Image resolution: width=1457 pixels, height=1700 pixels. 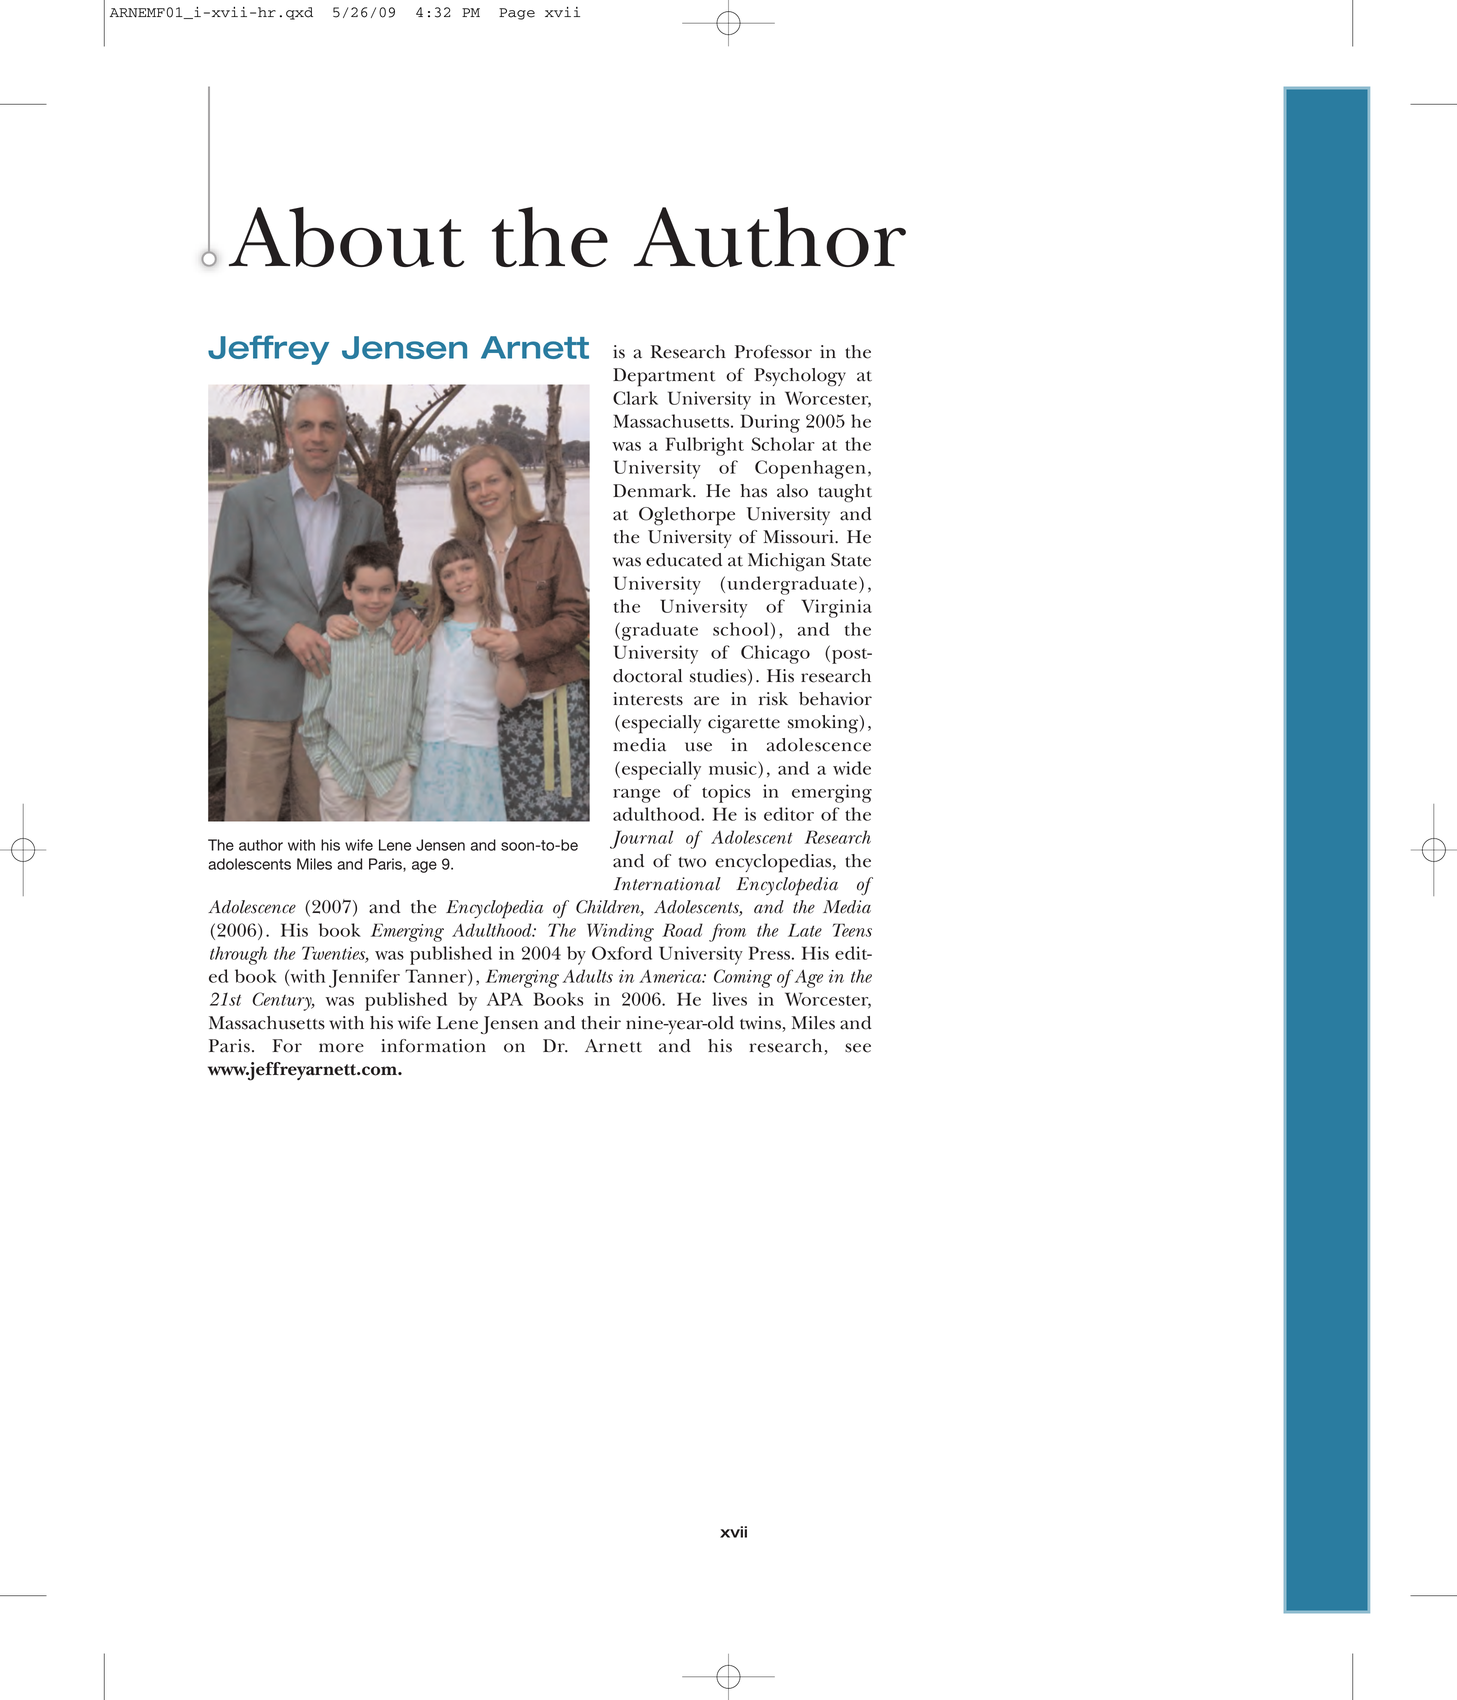 What do you see at coordinates (730, 999) in the image?
I see `lives` at bounding box center [730, 999].
